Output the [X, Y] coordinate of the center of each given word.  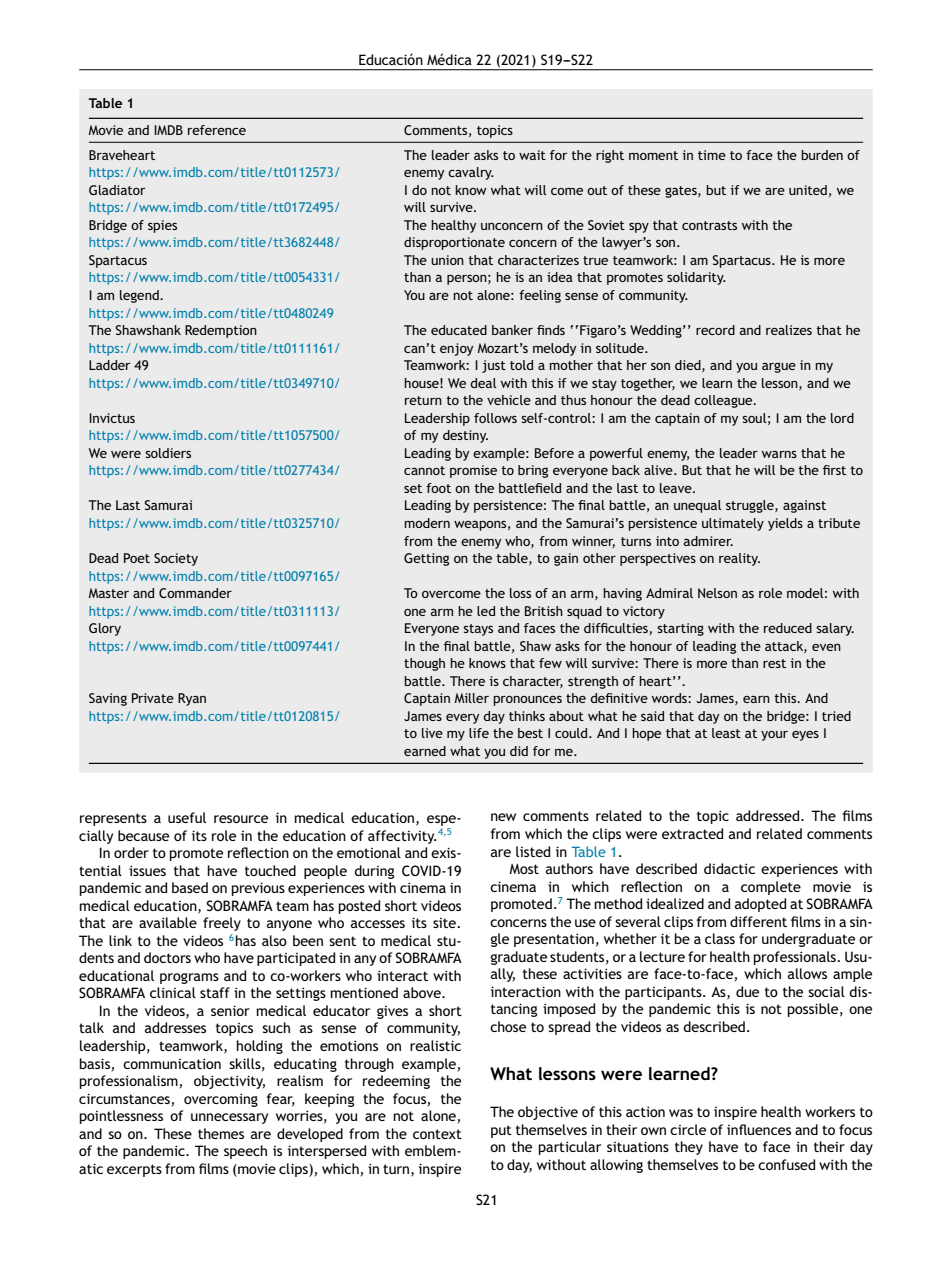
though [424, 664]
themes [221, 1133]
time [712, 155]
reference [217, 130]
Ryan [192, 699]
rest [774, 663]
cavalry [471, 173]
